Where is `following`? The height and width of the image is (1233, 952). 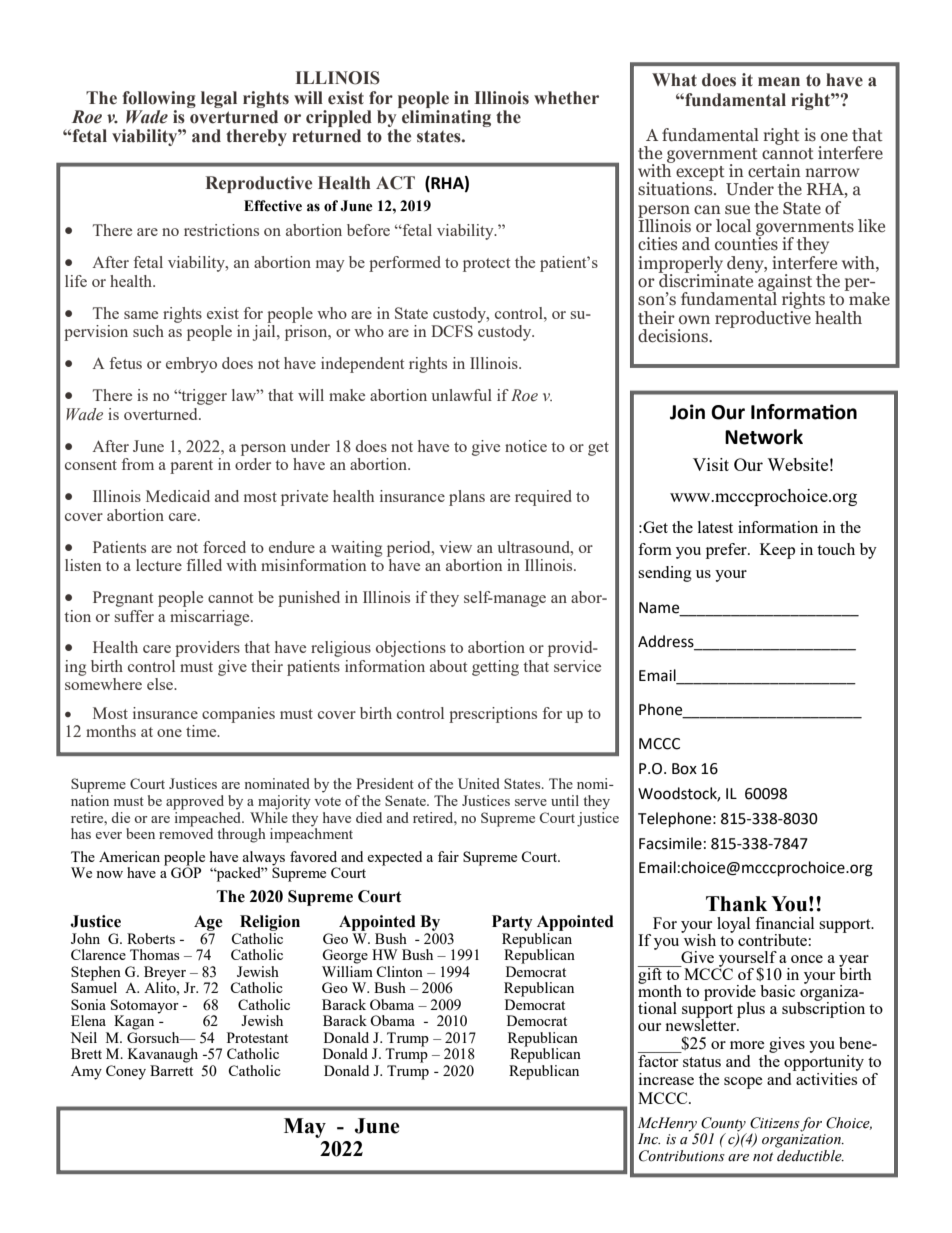 following is located at coordinates (159, 99).
